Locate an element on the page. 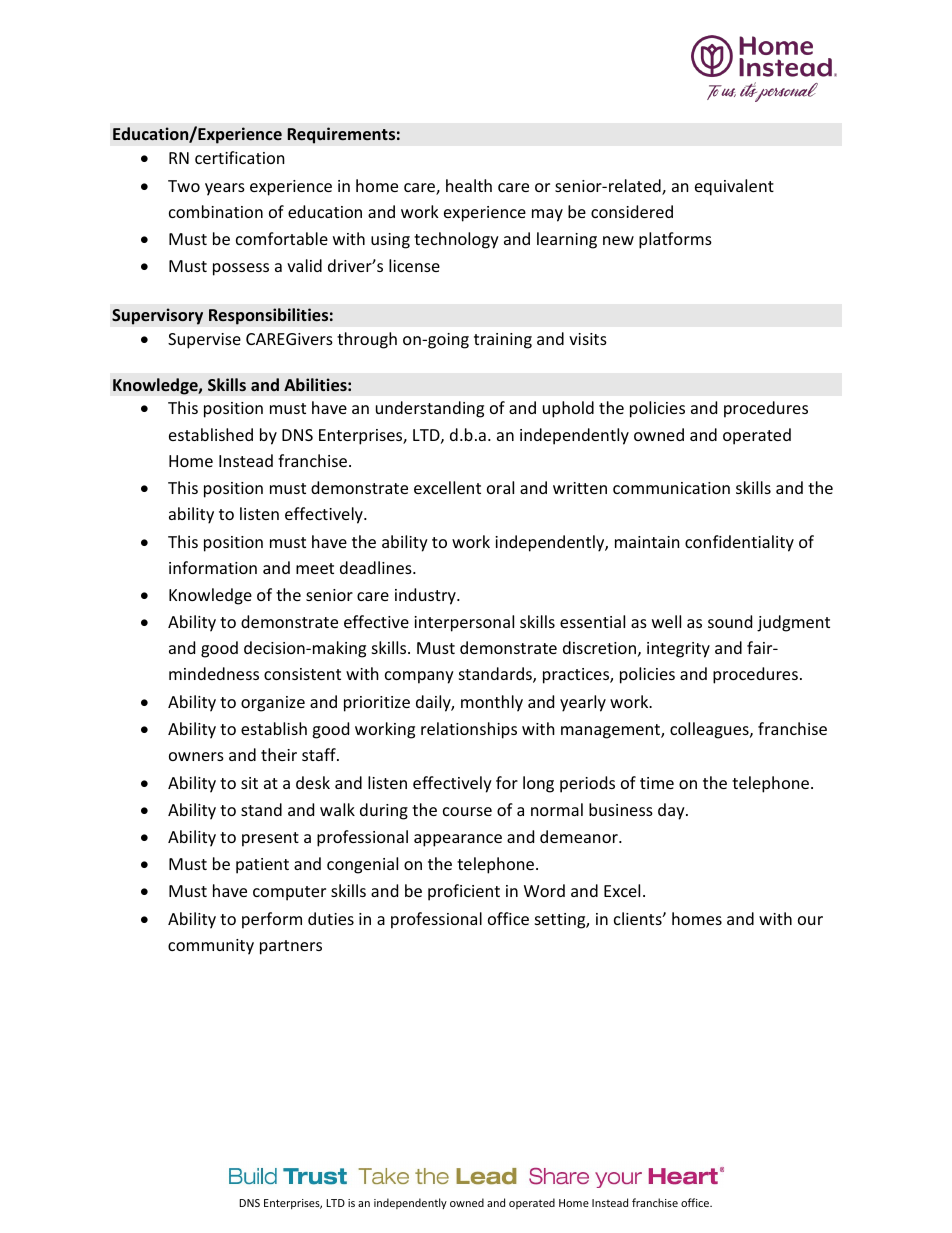 The width and height of the document is (952, 1233). owners is located at coordinates (196, 756).
